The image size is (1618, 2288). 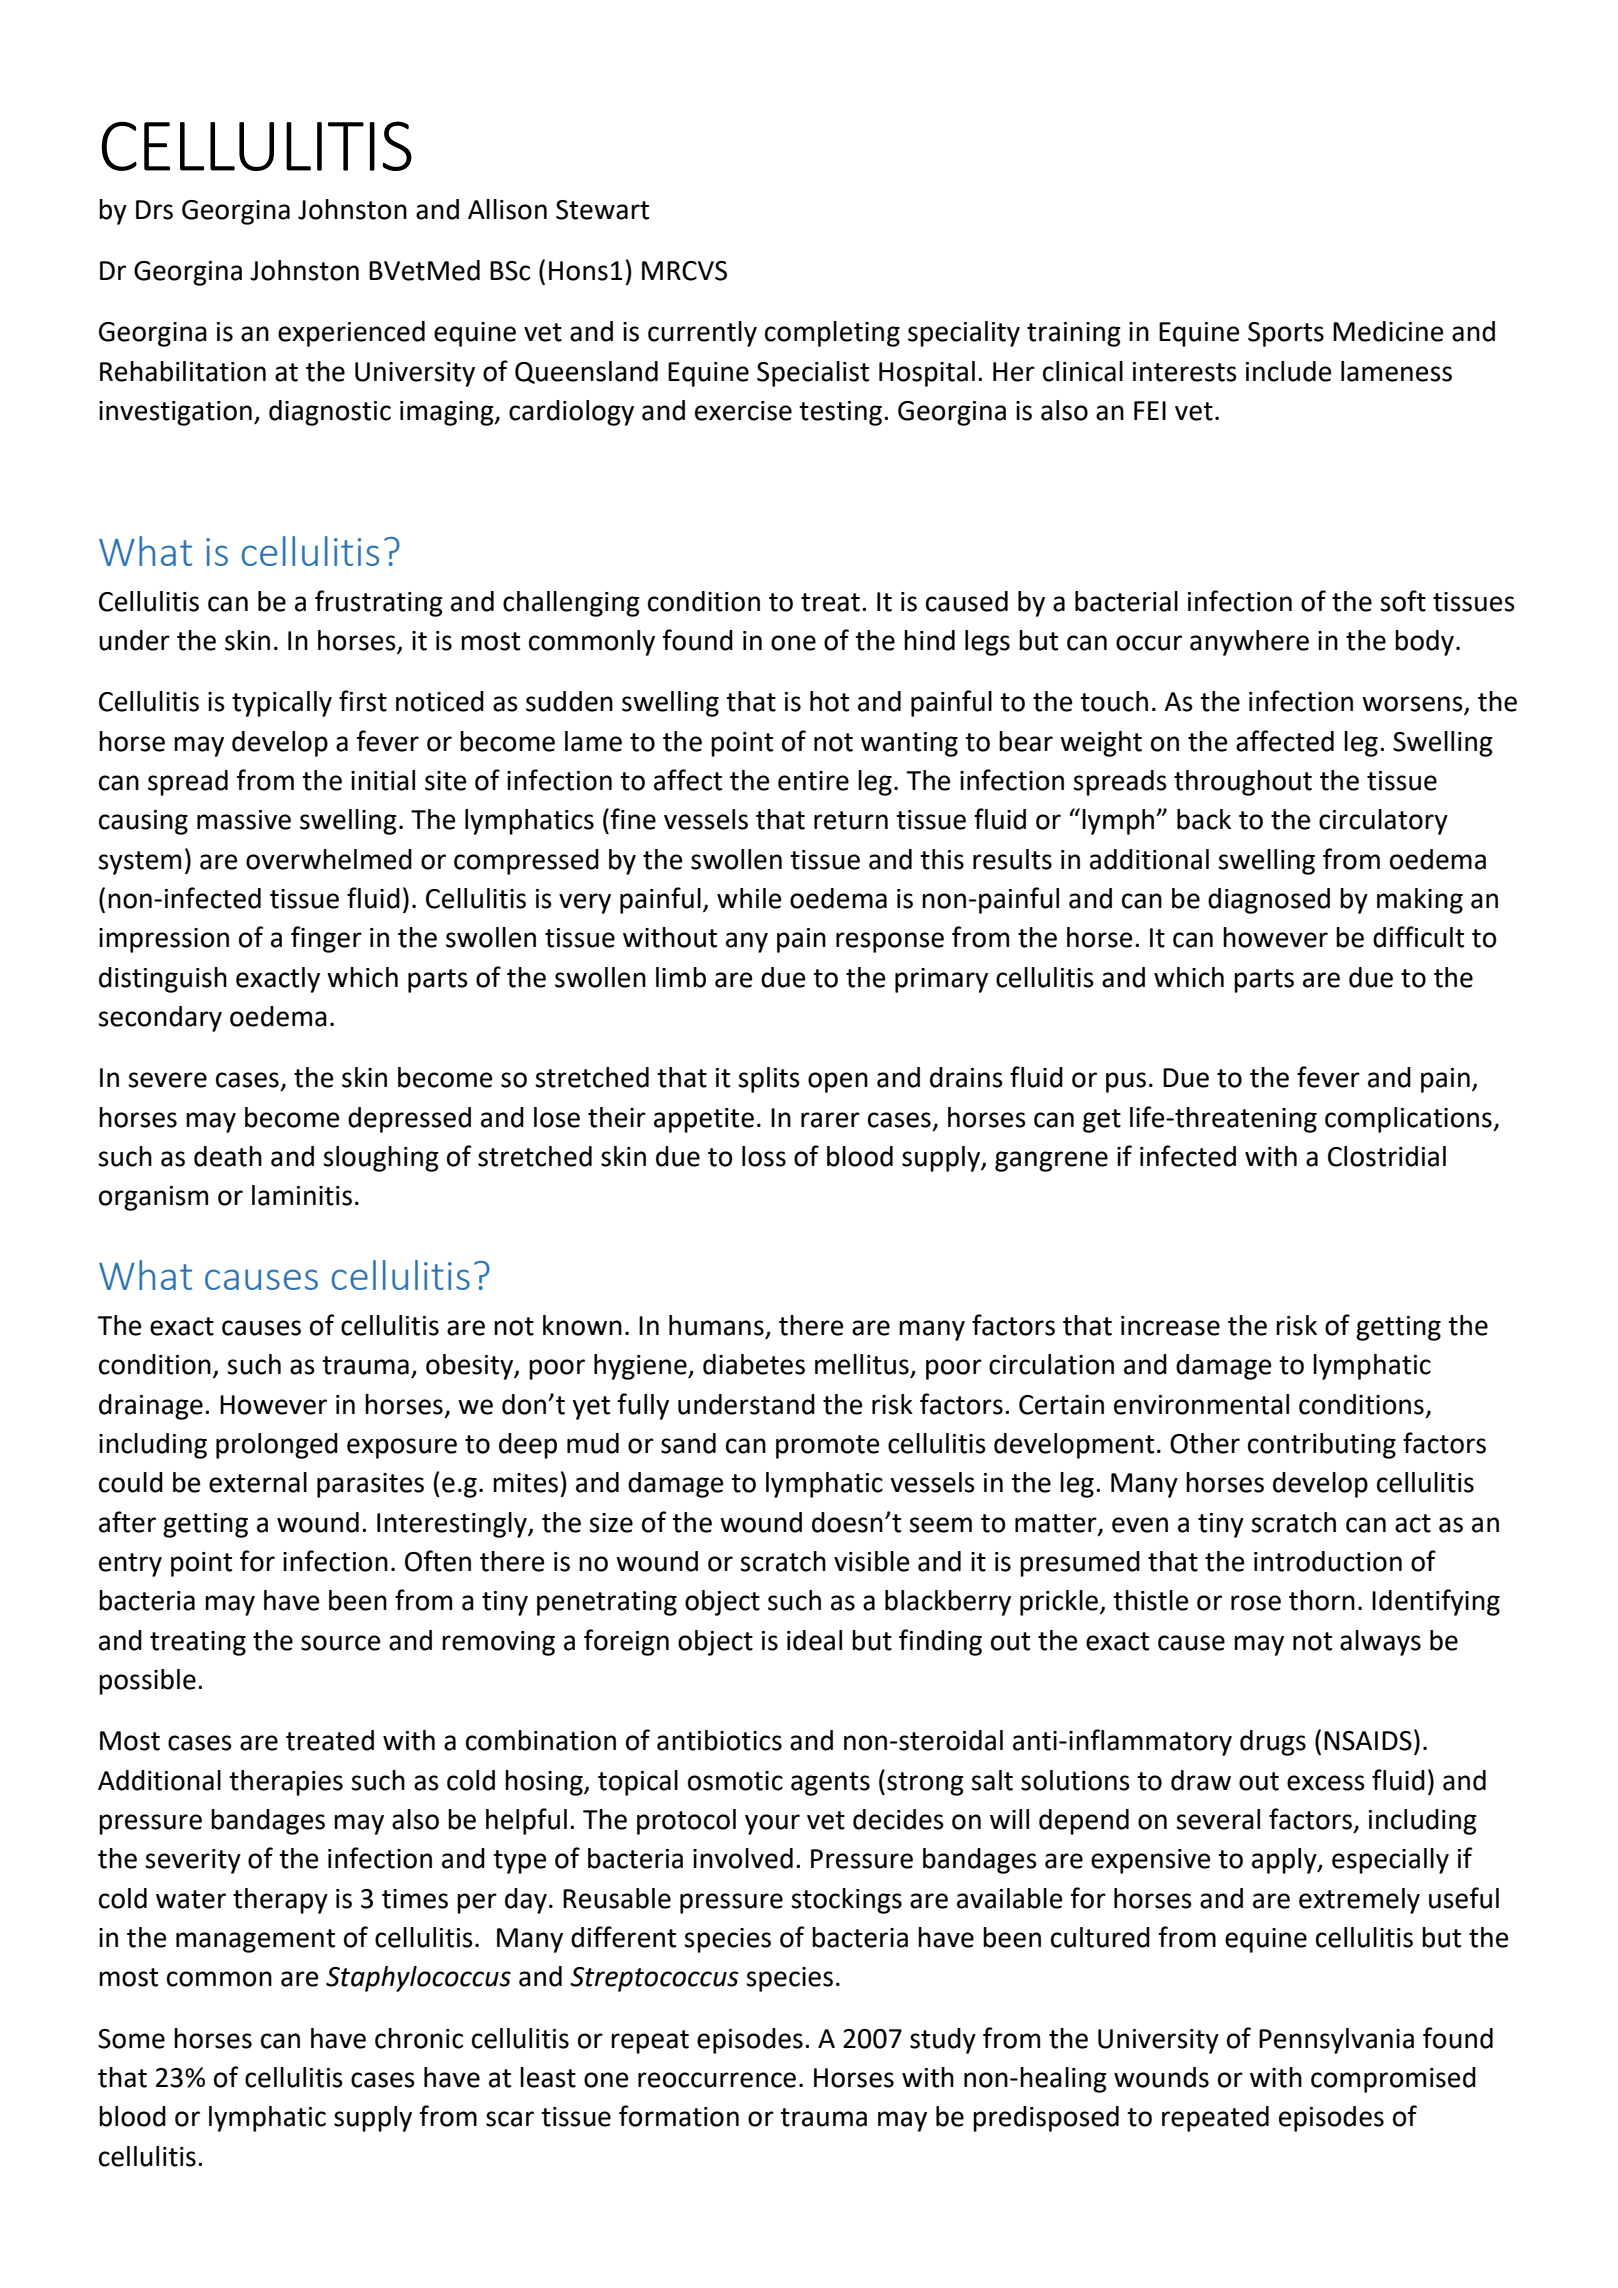 What do you see at coordinates (1322, 1446) in the screenshot?
I see `contributing` at bounding box center [1322, 1446].
